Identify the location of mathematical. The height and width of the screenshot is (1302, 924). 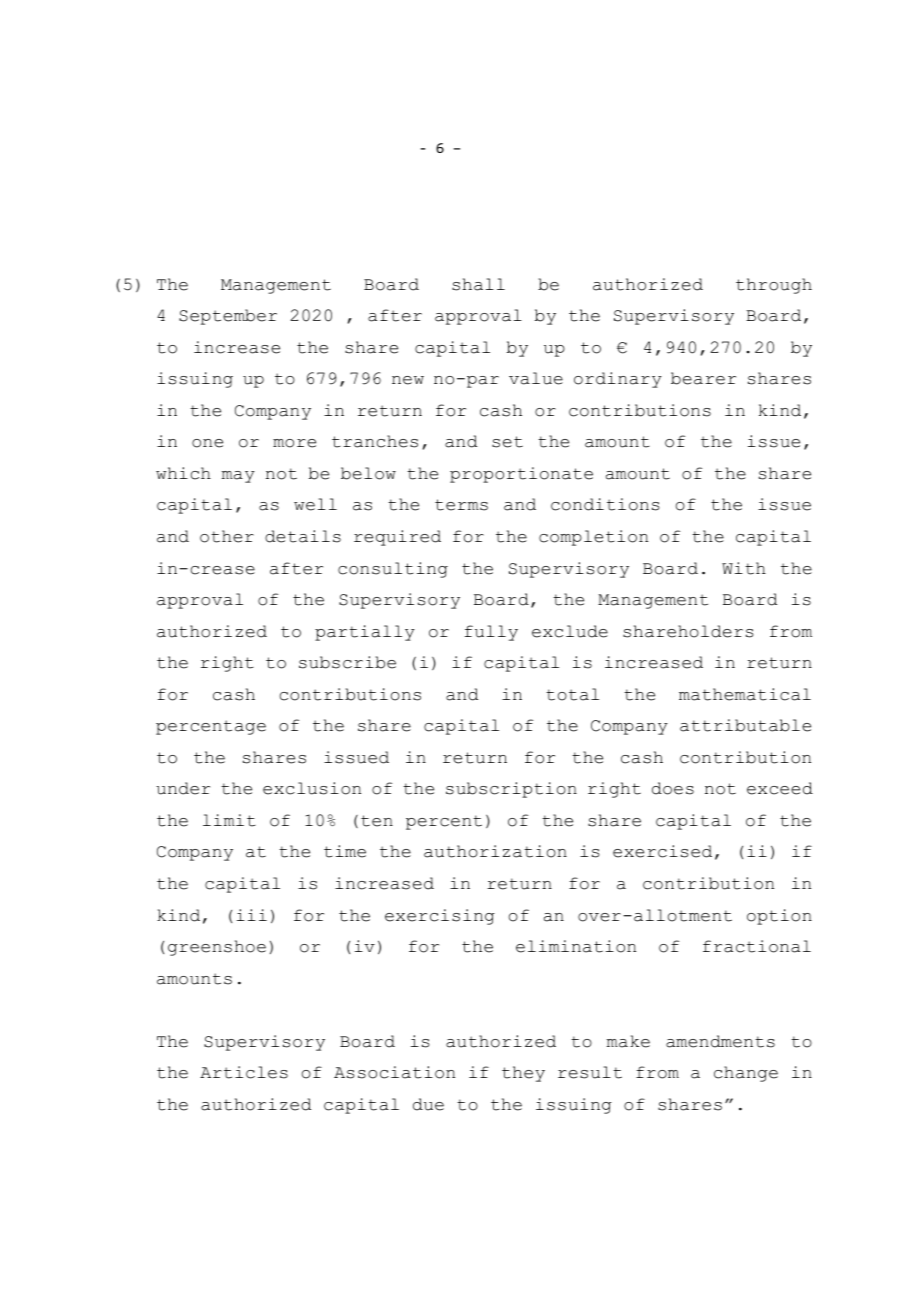
(745, 694).
